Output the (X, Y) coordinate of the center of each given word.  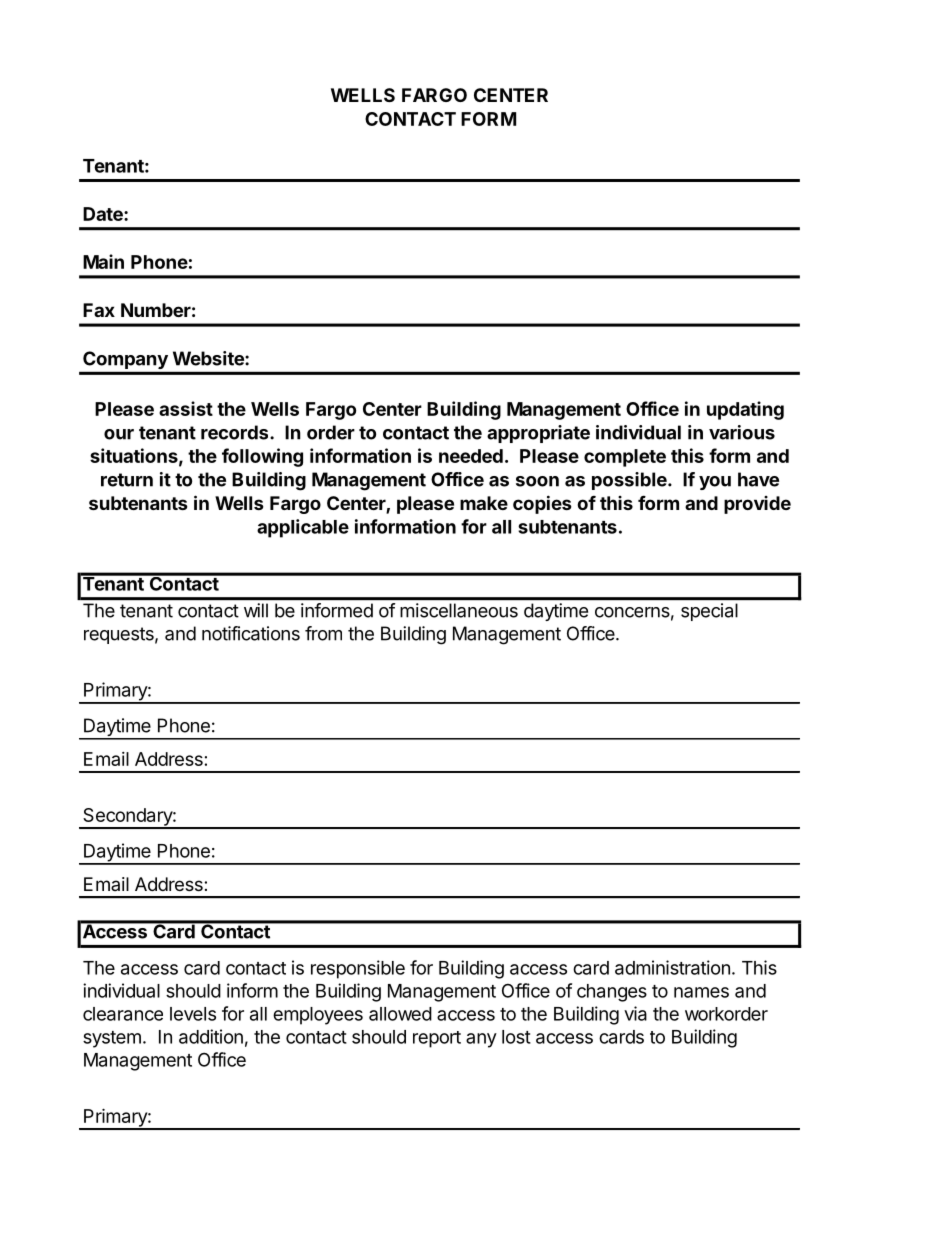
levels (193, 1014)
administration (672, 967)
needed (471, 456)
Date (104, 214)
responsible (358, 969)
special (709, 612)
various (742, 432)
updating (745, 410)
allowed (400, 1014)
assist (186, 408)
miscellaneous (459, 610)
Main (103, 261)
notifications (251, 633)
